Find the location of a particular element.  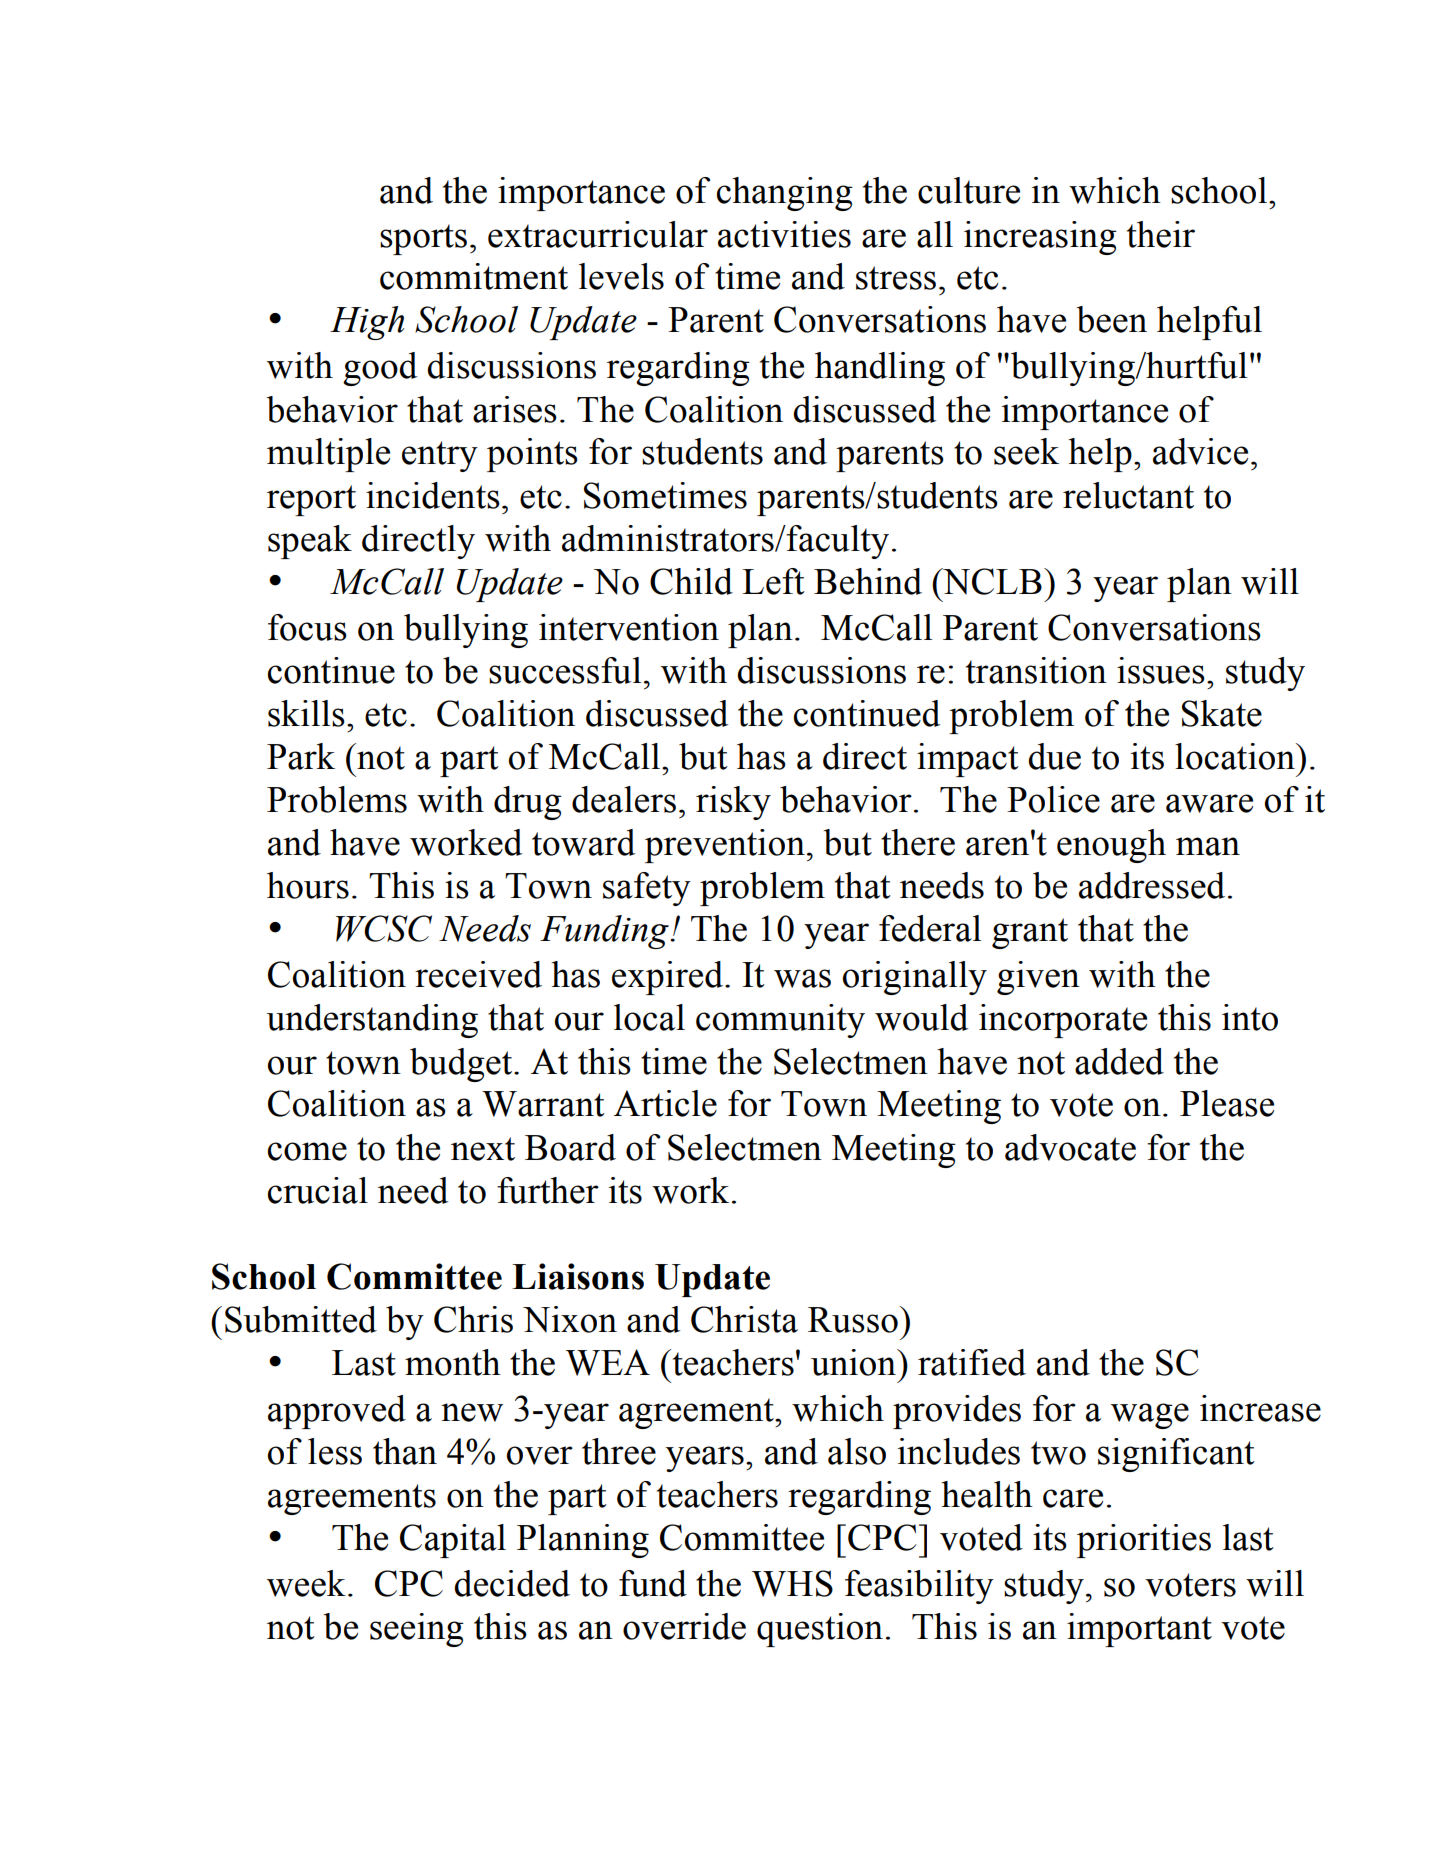

WHS is located at coordinates (792, 1583).
